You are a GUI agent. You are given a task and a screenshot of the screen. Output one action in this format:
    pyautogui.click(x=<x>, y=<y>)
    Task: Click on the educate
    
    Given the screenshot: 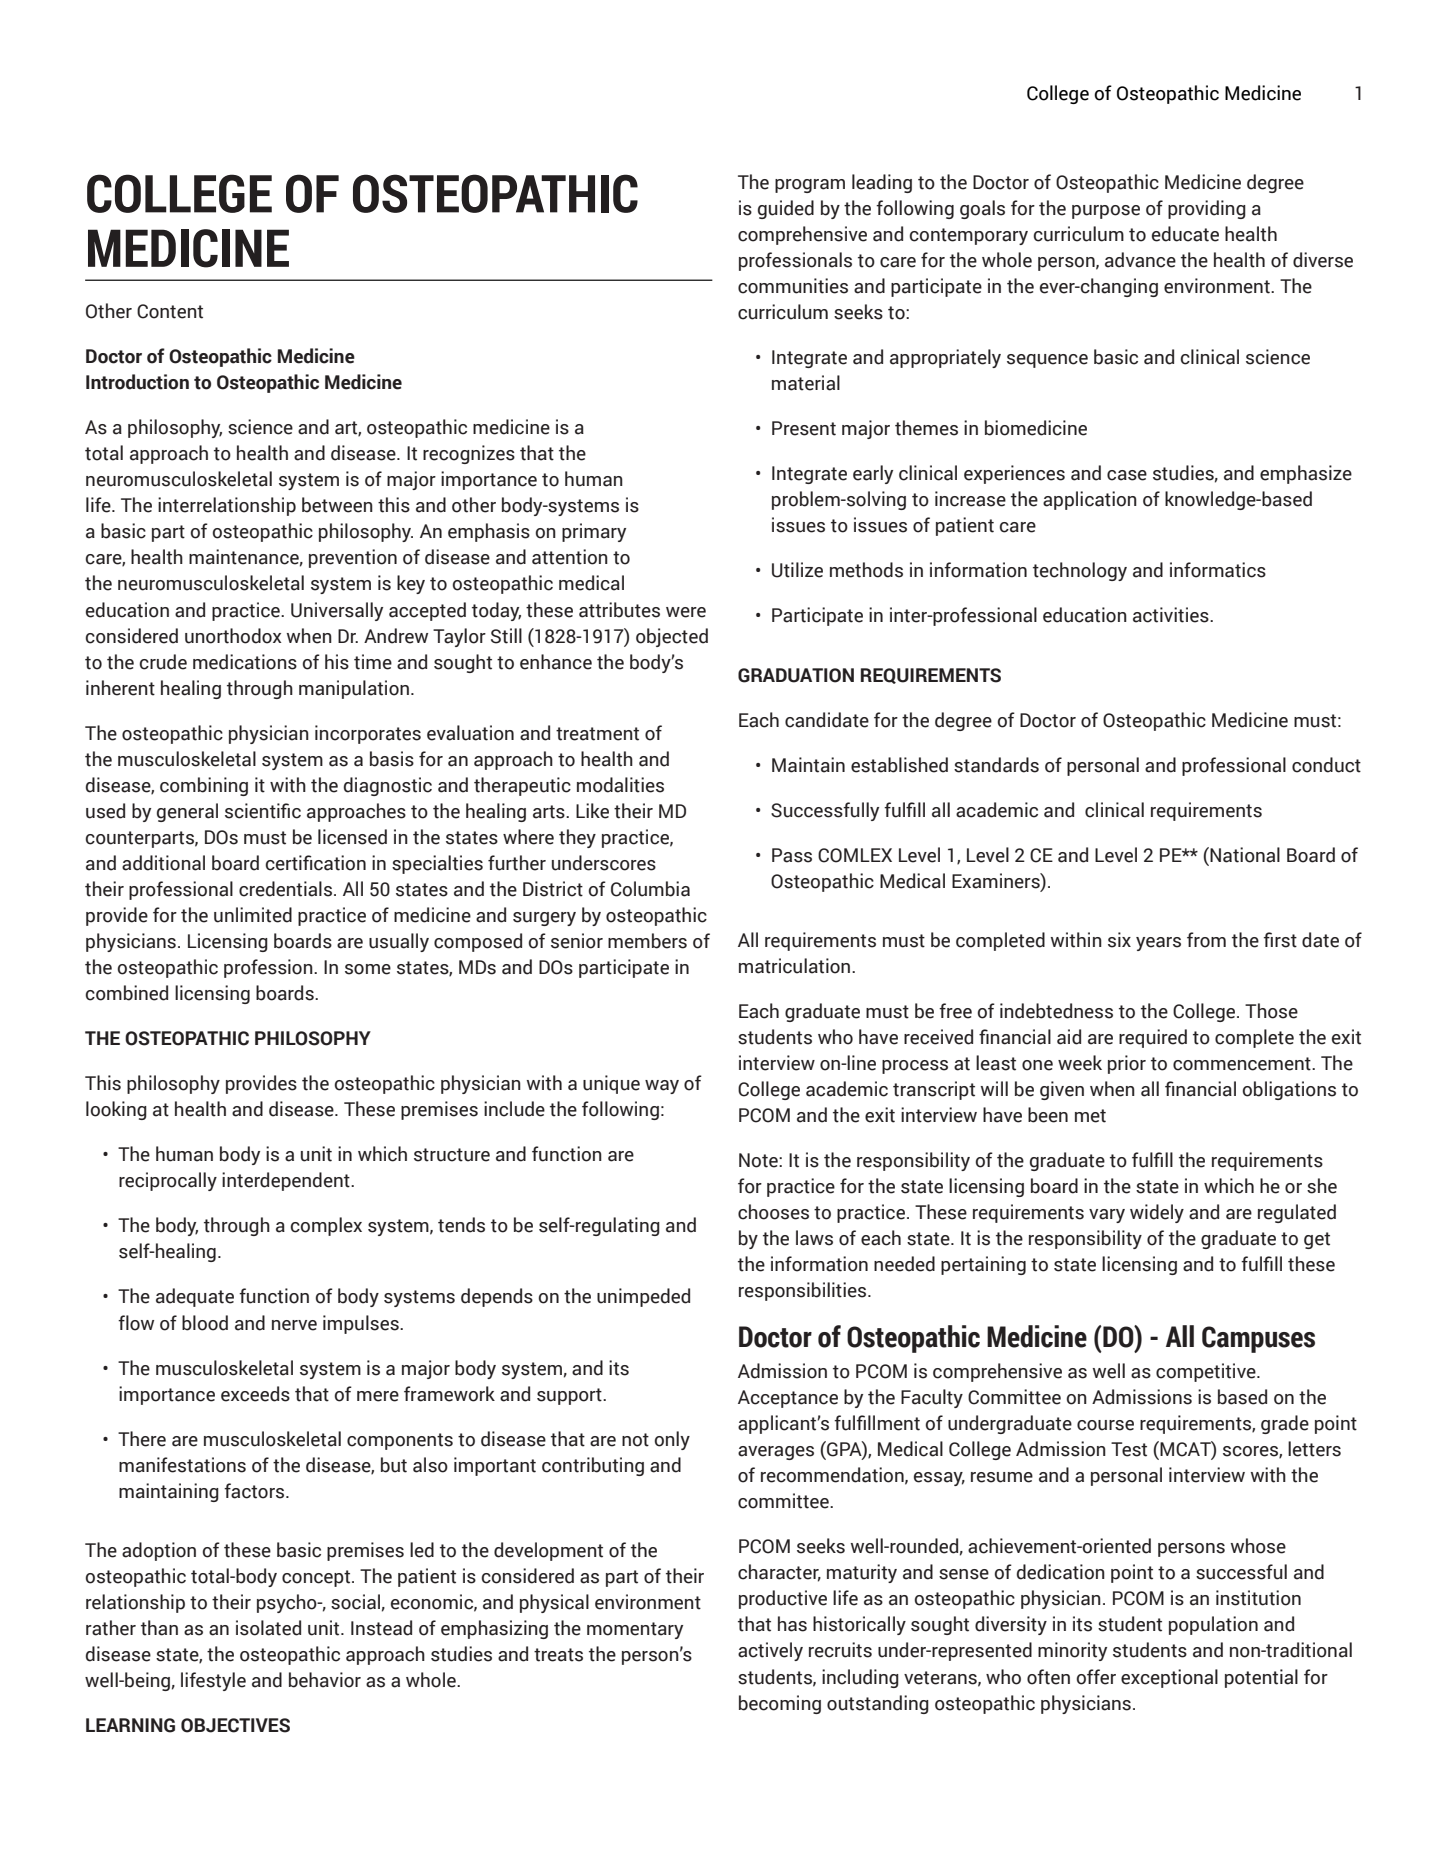 What is the action you would take?
    pyautogui.click(x=1185, y=234)
